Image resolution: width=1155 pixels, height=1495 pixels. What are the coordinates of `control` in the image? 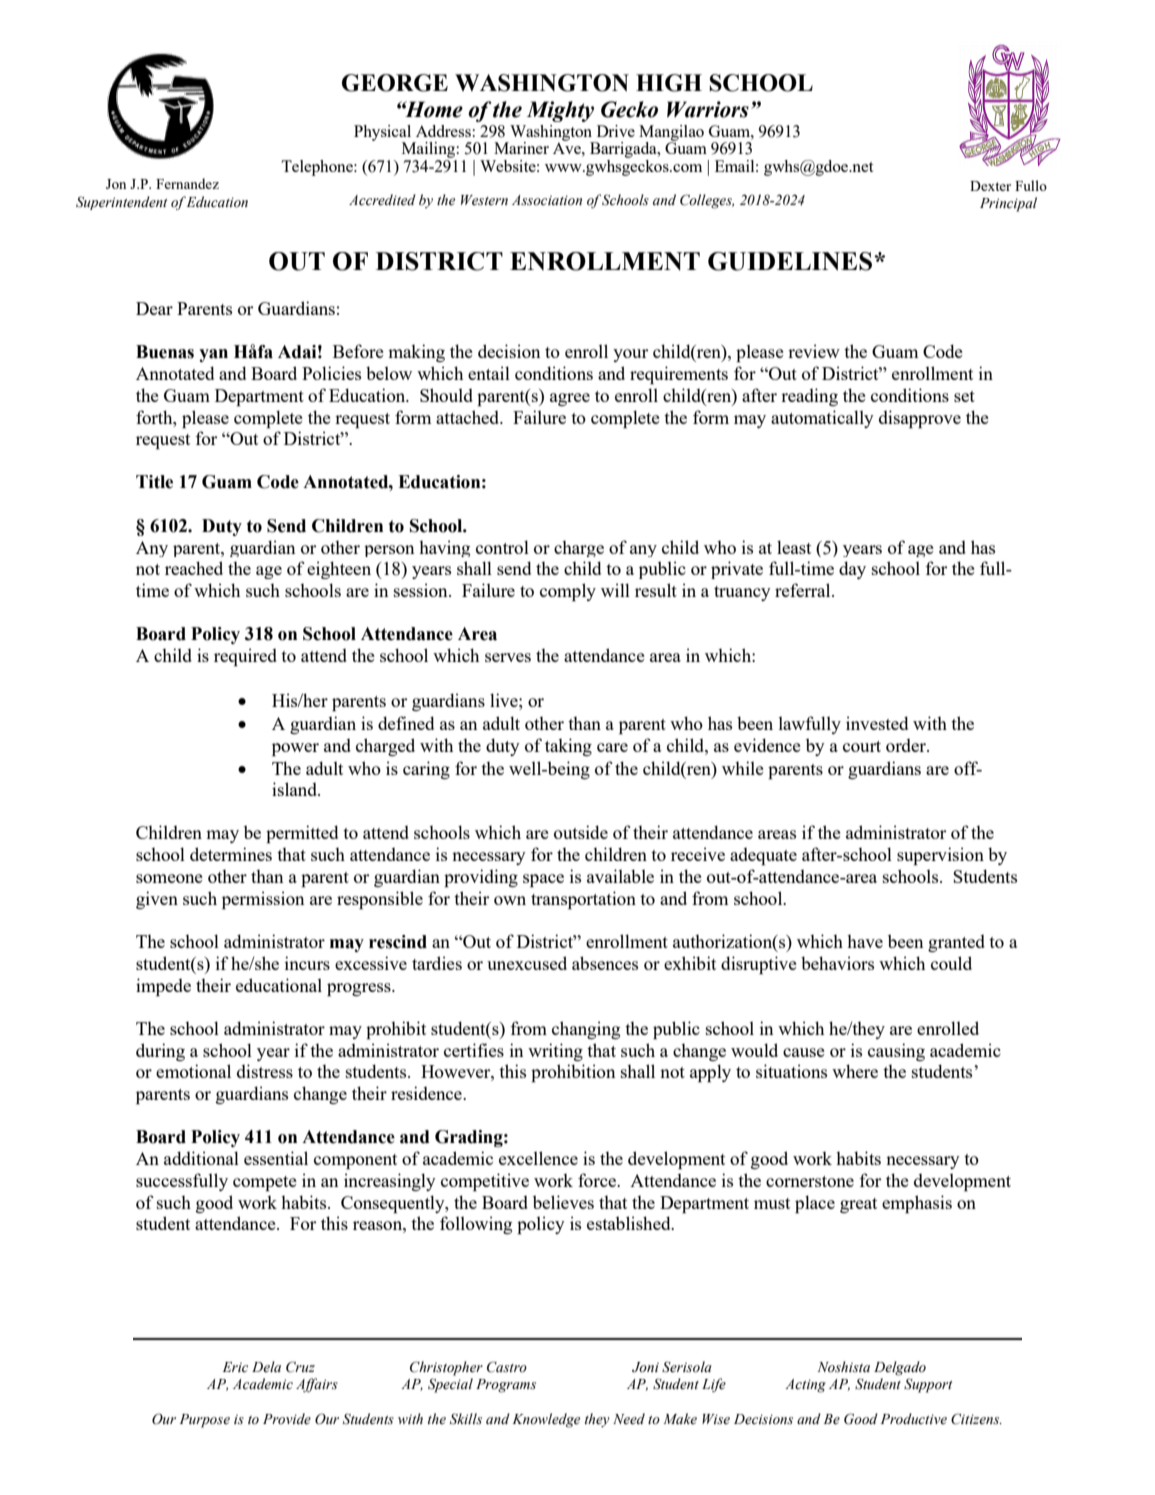 It's located at (502, 547).
